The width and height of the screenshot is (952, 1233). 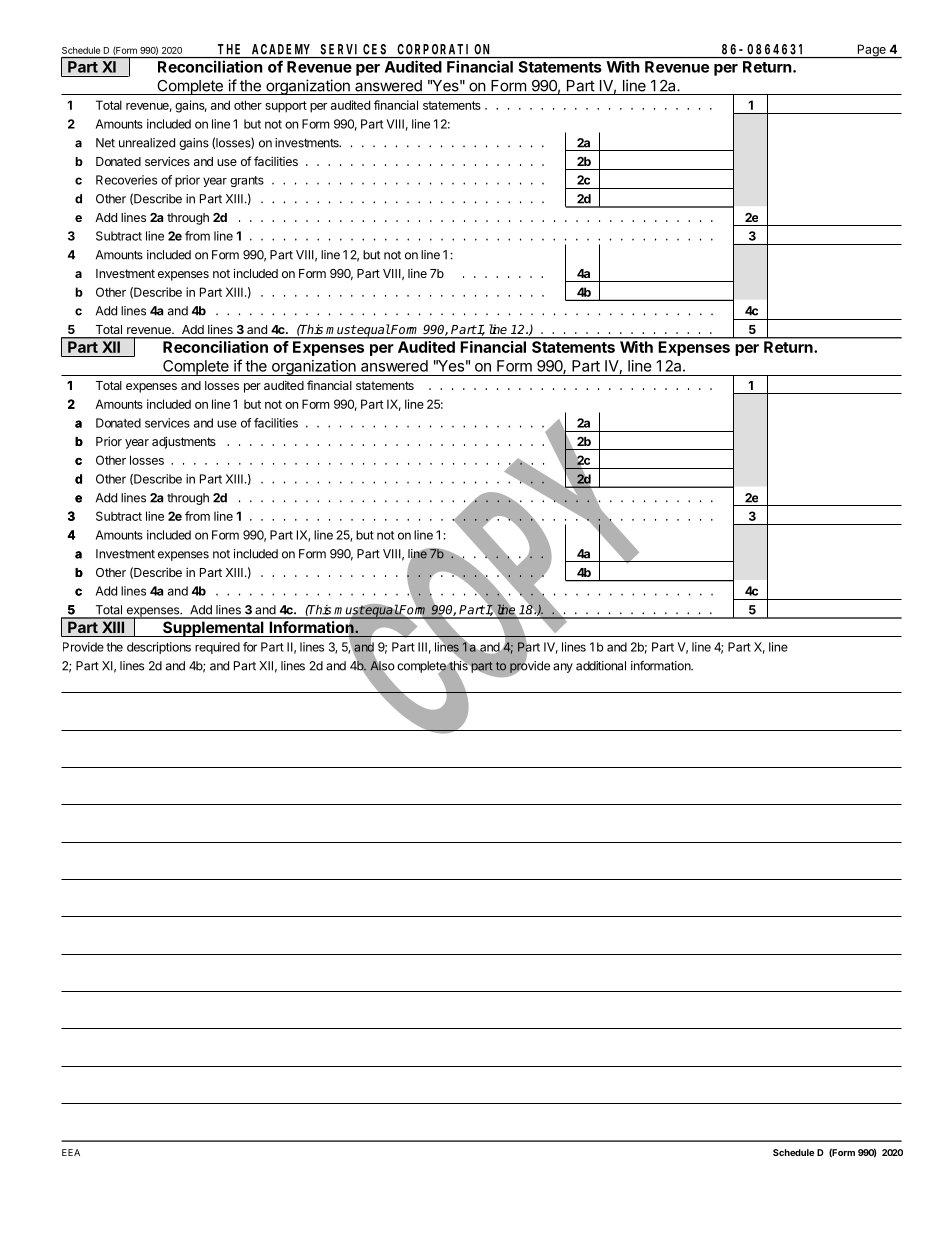 I want to click on unrealized, so click(x=147, y=143).
